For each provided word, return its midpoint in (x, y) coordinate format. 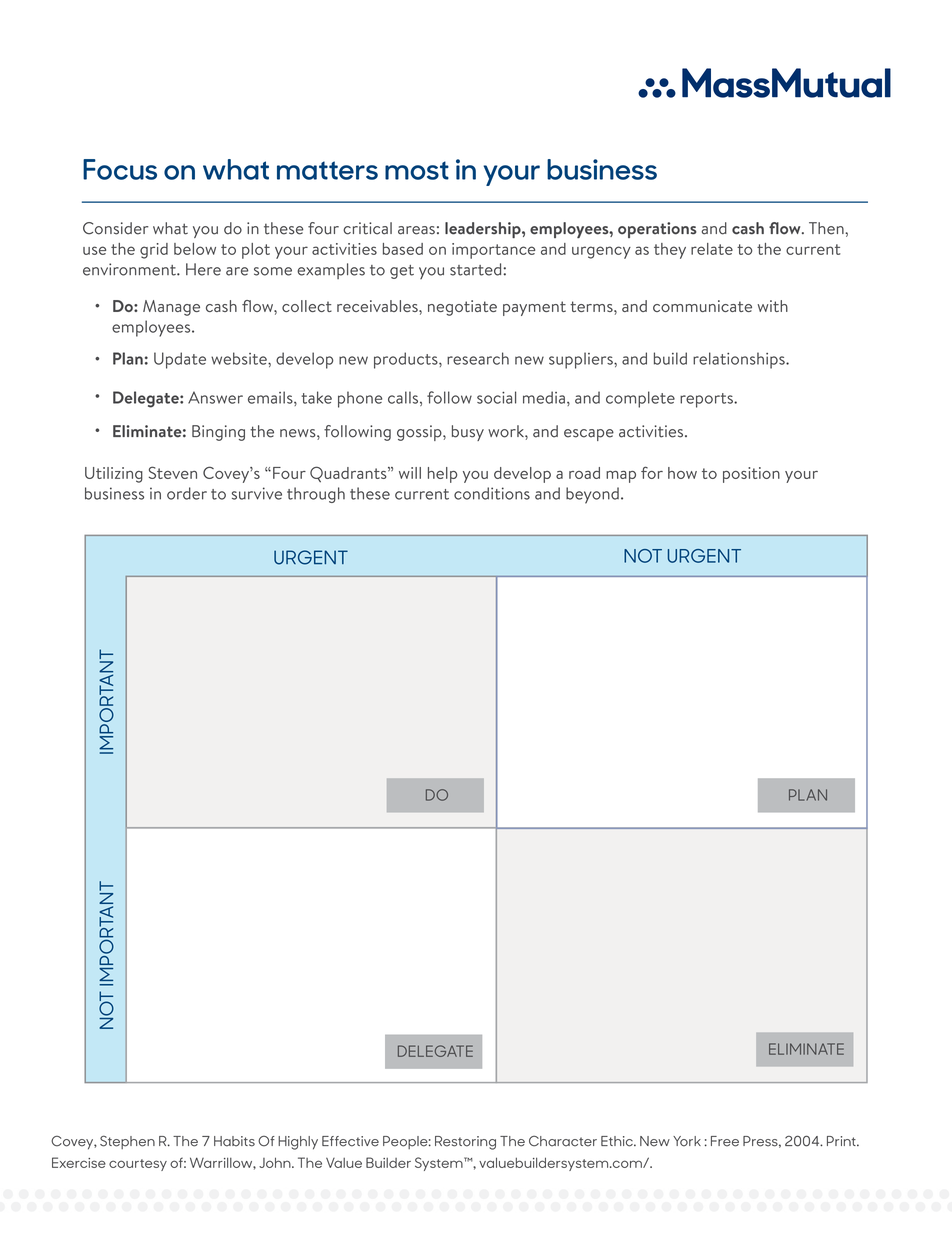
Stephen (127, 1142)
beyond (592, 495)
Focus (120, 169)
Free (725, 1141)
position (751, 475)
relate (712, 249)
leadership (484, 230)
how (682, 473)
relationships (740, 360)
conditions (492, 493)
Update (180, 360)
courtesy (138, 1165)
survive (257, 493)
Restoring (465, 1143)
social (496, 397)
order (187, 493)
